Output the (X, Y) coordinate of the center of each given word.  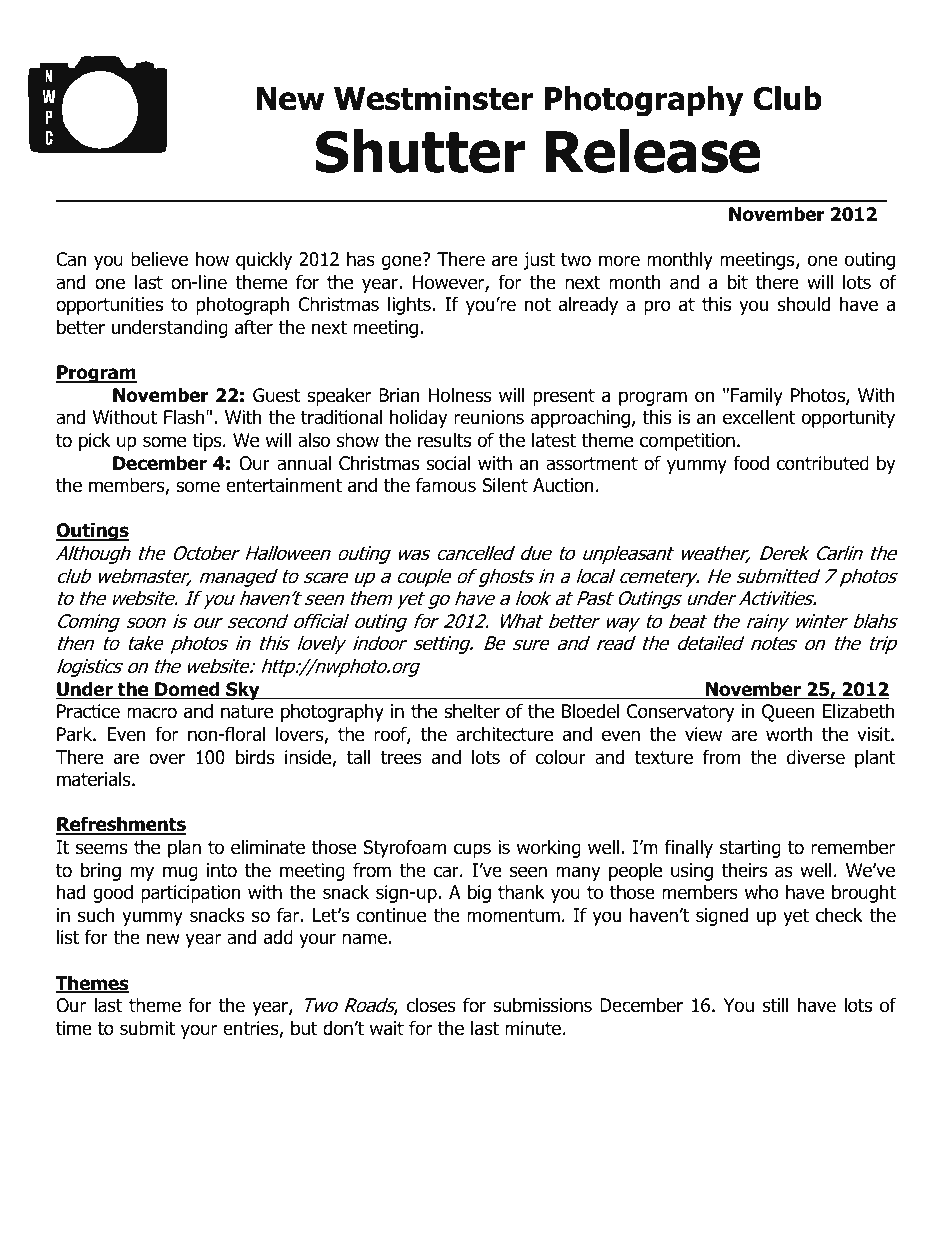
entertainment (284, 485)
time (74, 1028)
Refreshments (121, 825)
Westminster (434, 98)
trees (401, 758)
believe (159, 259)
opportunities (109, 306)
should (804, 304)
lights (409, 305)
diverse (816, 757)
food (751, 463)
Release (653, 151)
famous (446, 485)
